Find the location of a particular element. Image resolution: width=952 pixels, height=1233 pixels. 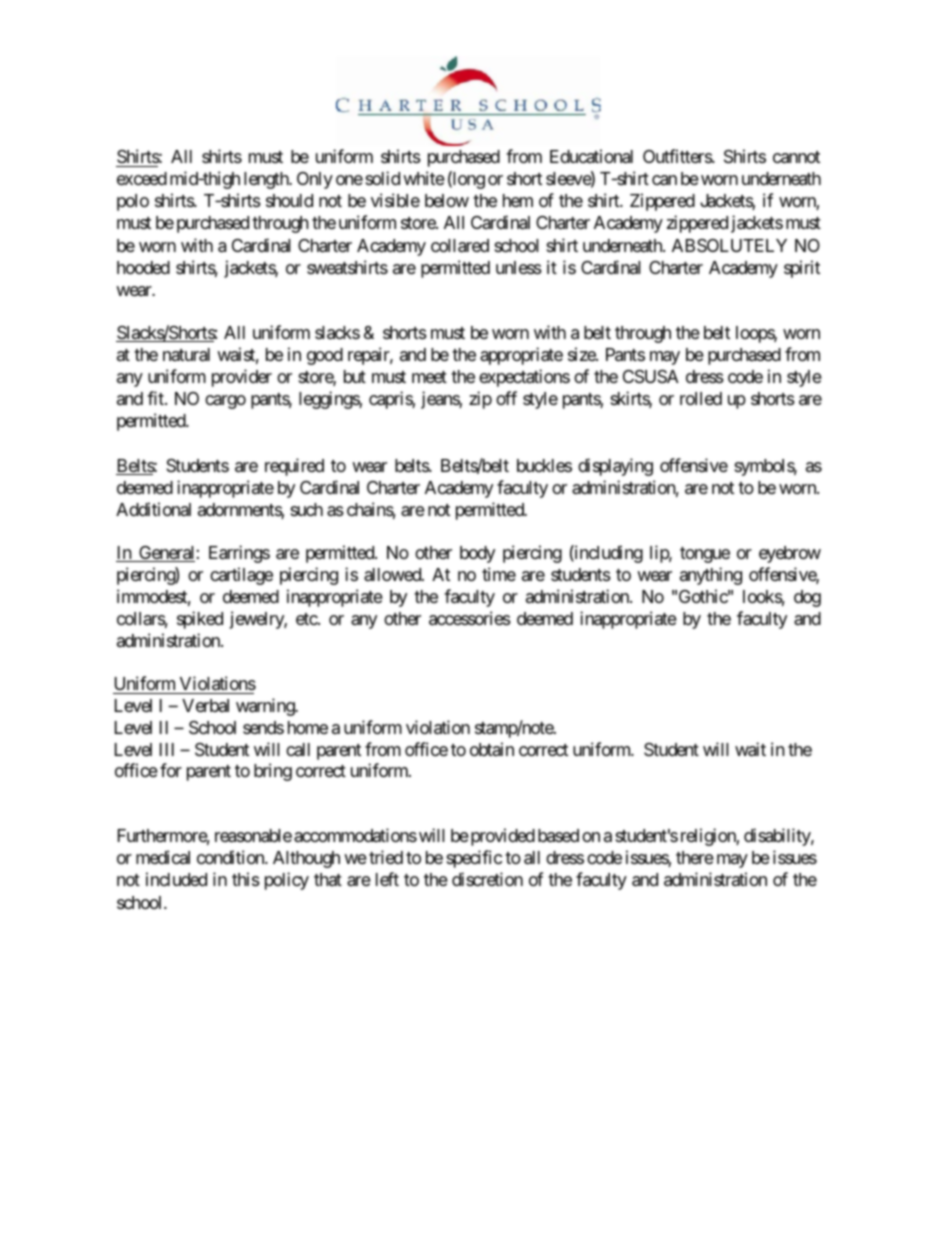

specific is located at coordinates (474, 859).
